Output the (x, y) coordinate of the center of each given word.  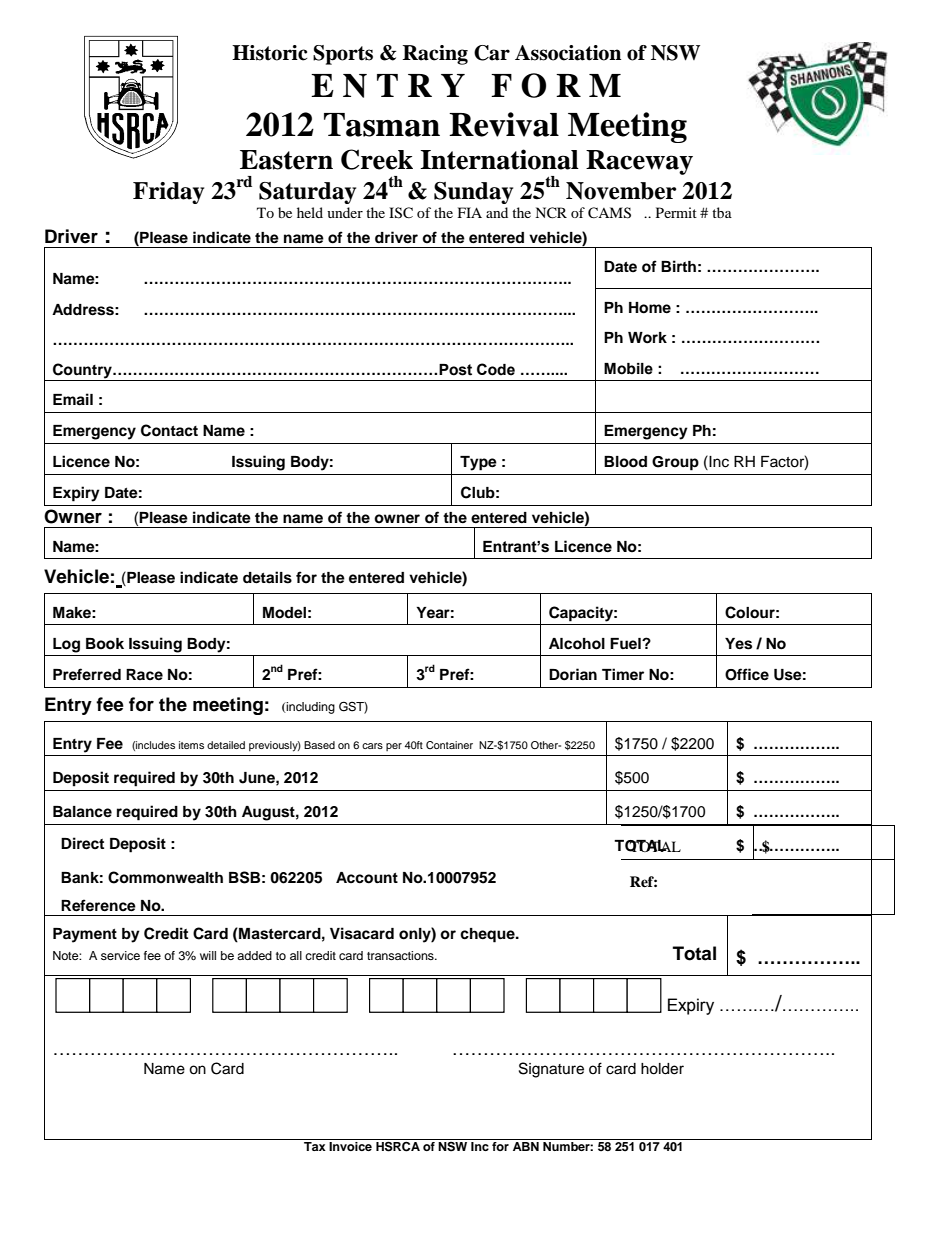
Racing (435, 55)
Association (568, 53)
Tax (315, 1146)
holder (662, 1069)
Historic (269, 53)
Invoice (350, 1146)
